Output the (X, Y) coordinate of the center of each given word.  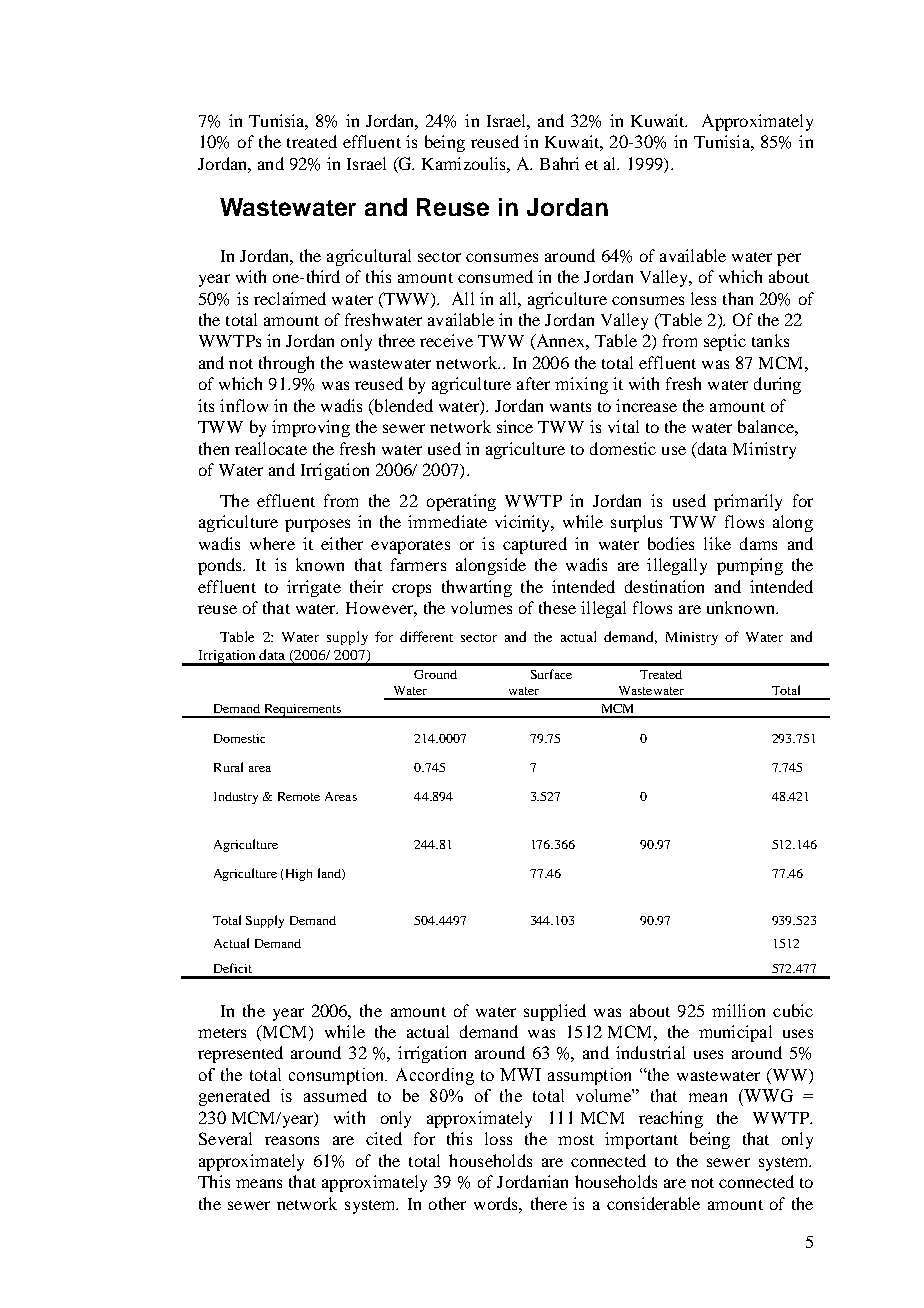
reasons (292, 1140)
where (272, 543)
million (738, 1010)
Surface (551, 674)
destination (664, 586)
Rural (228, 767)
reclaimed (290, 298)
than (738, 298)
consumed (495, 276)
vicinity (524, 523)
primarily (748, 502)
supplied (555, 1012)
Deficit (233, 968)
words (497, 1203)
